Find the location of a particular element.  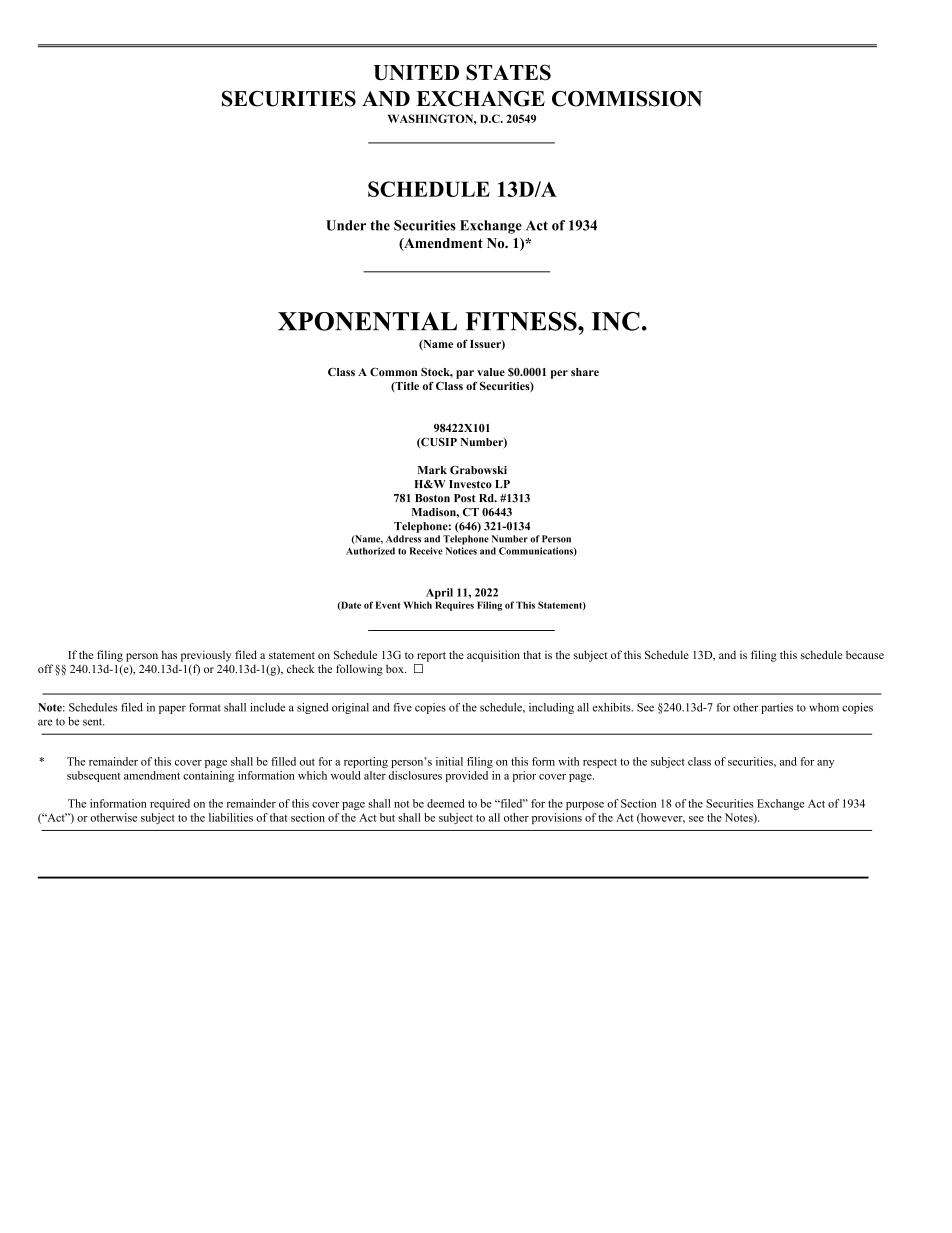

share is located at coordinates (585, 372).
